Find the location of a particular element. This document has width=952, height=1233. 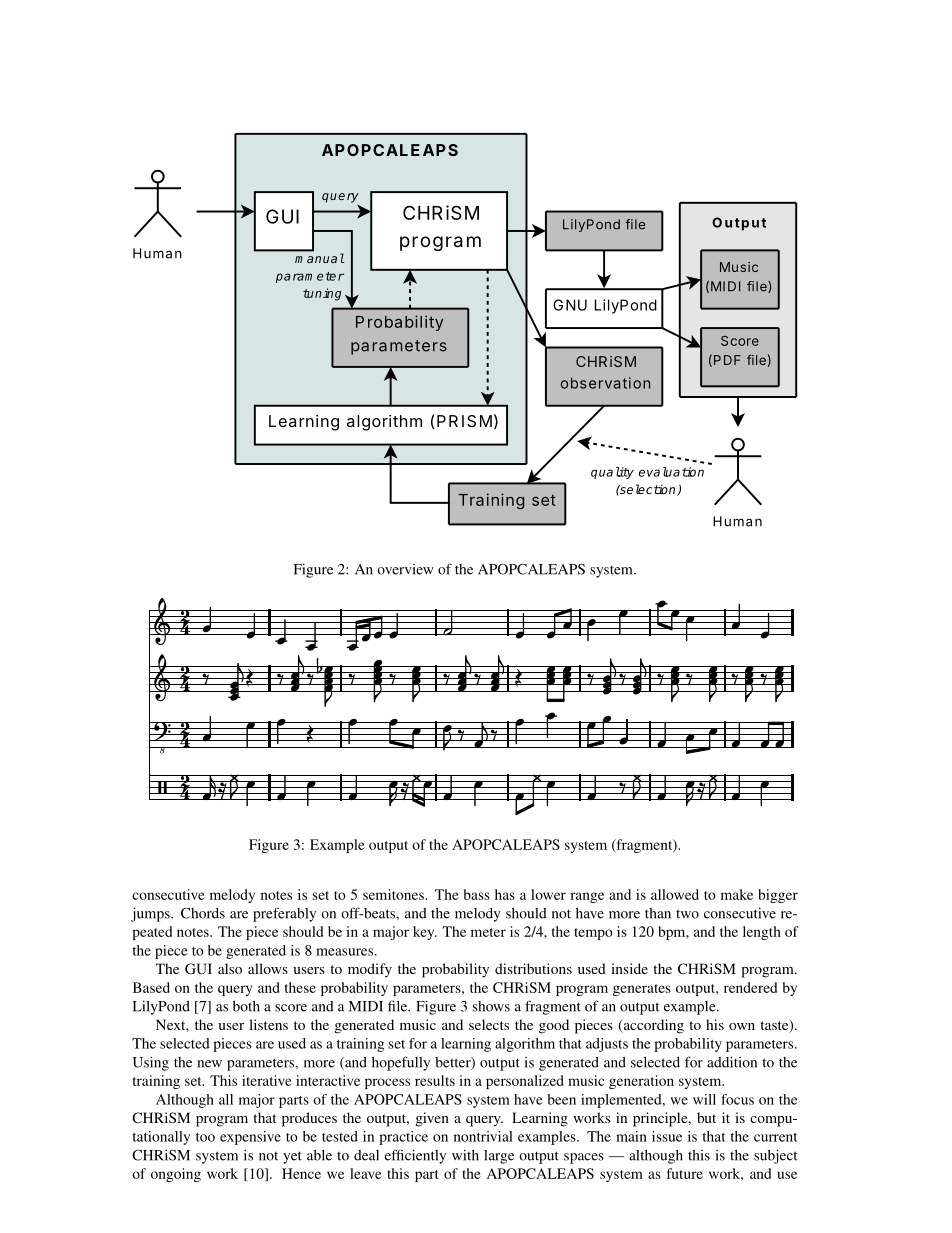

also is located at coordinates (230, 968).
